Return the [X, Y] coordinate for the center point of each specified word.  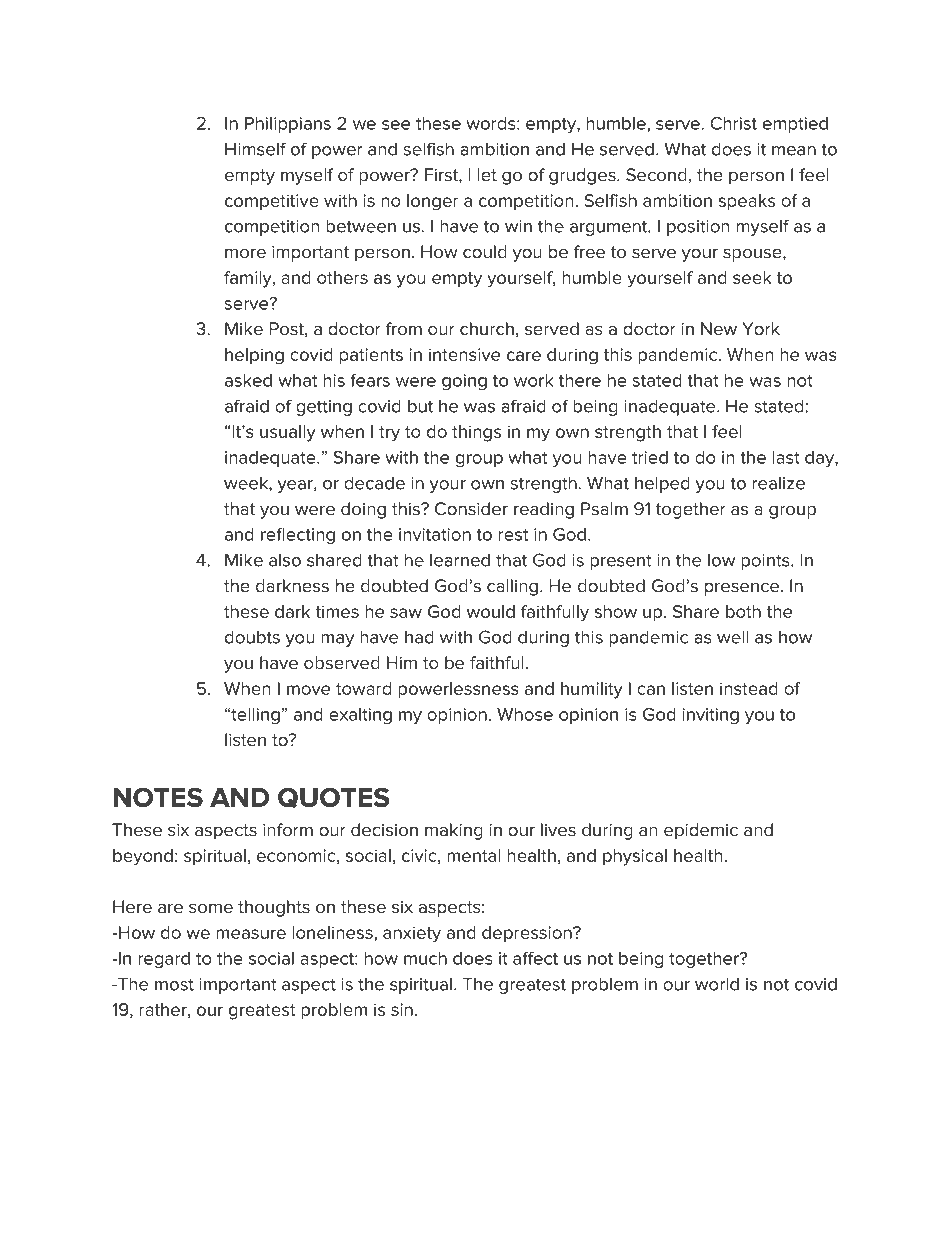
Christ [733, 123]
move [308, 690]
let [487, 175]
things [476, 433]
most [174, 984]
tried [650, 457]
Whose [525, 714]
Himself [255, 149]
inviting [710, 716]
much [425, 958]
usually [288, 433]
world [717, 984]
